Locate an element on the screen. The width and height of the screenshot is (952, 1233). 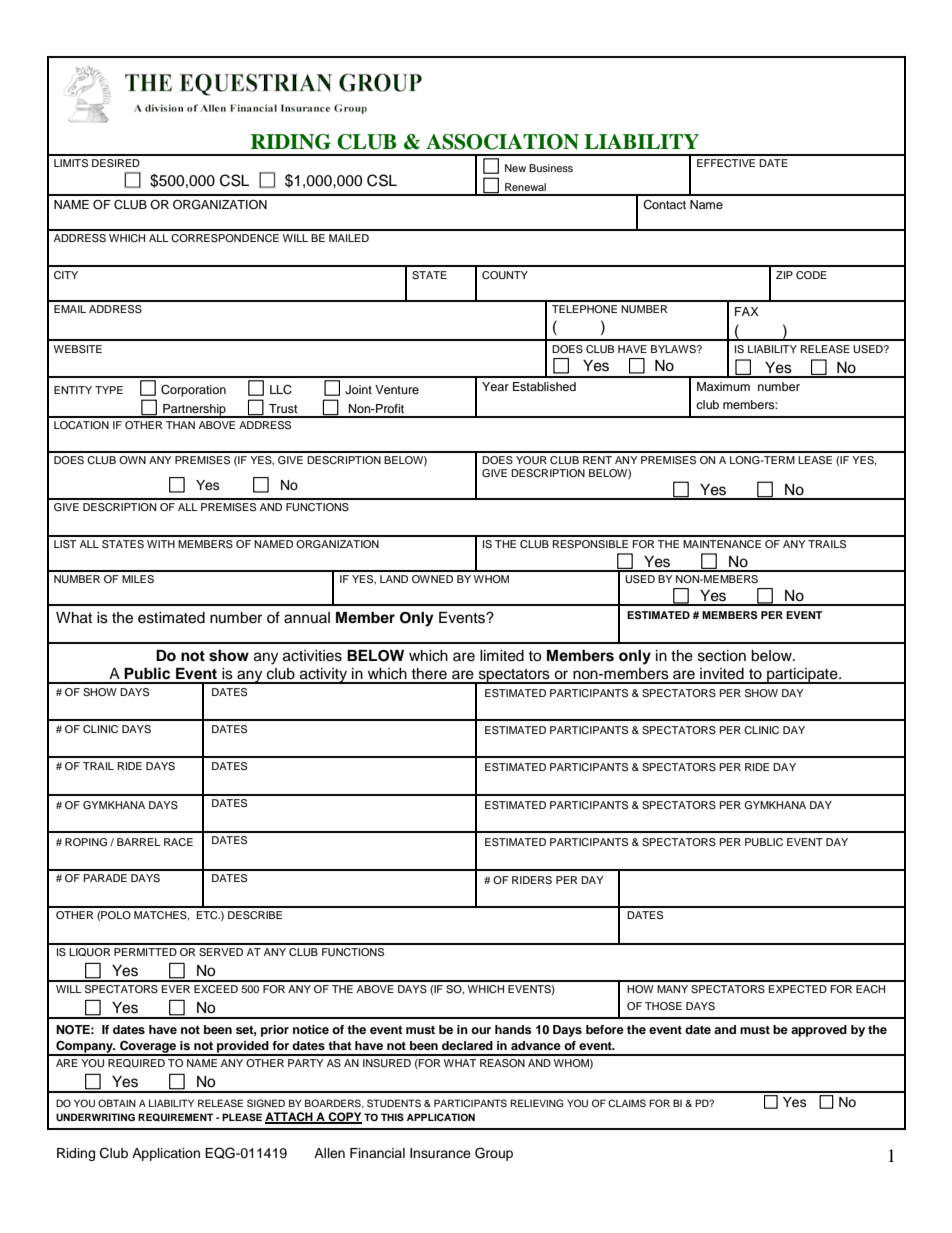
section is located at coordinates (722, 656).
